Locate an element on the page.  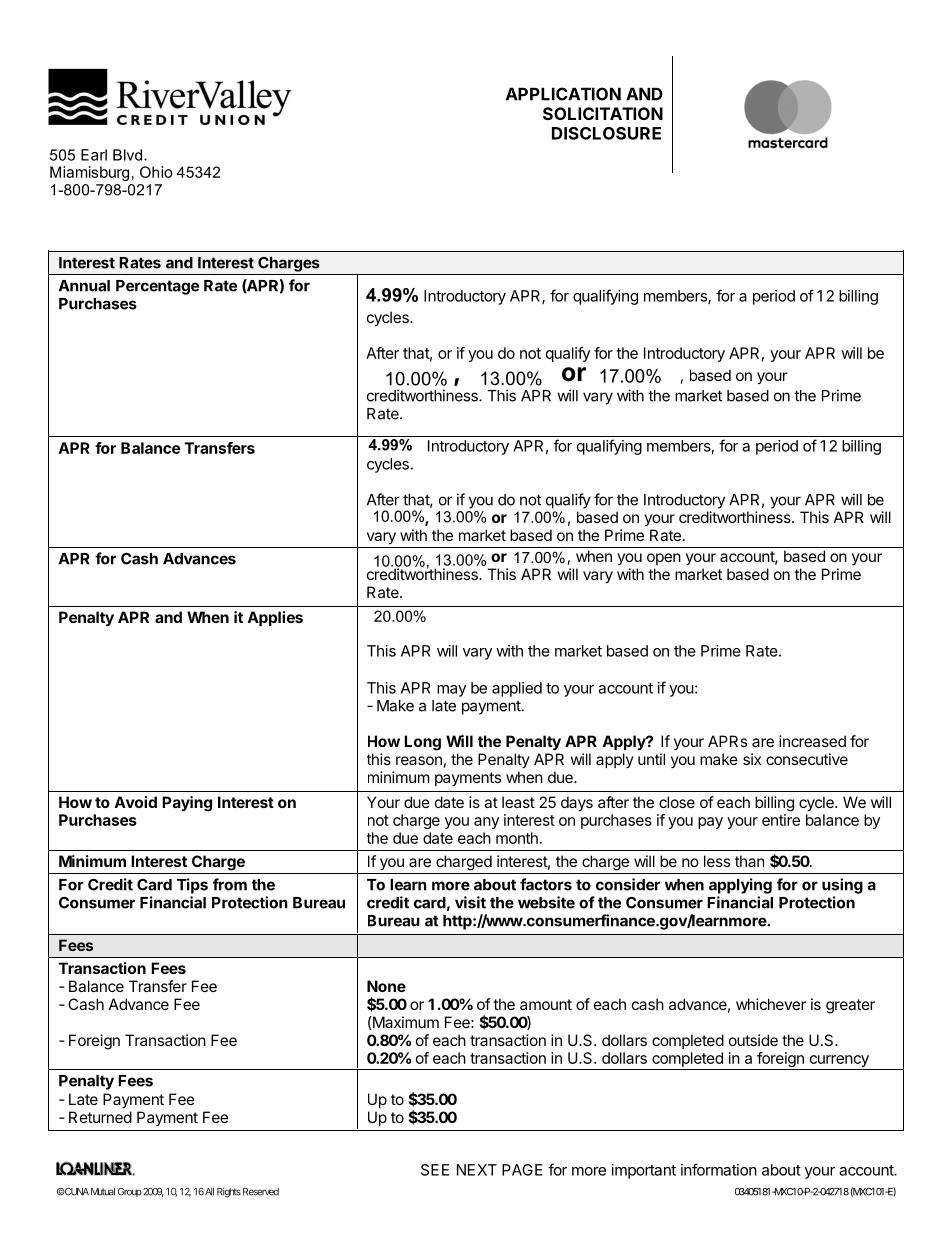
increased is located at coordinates (812, 741).
